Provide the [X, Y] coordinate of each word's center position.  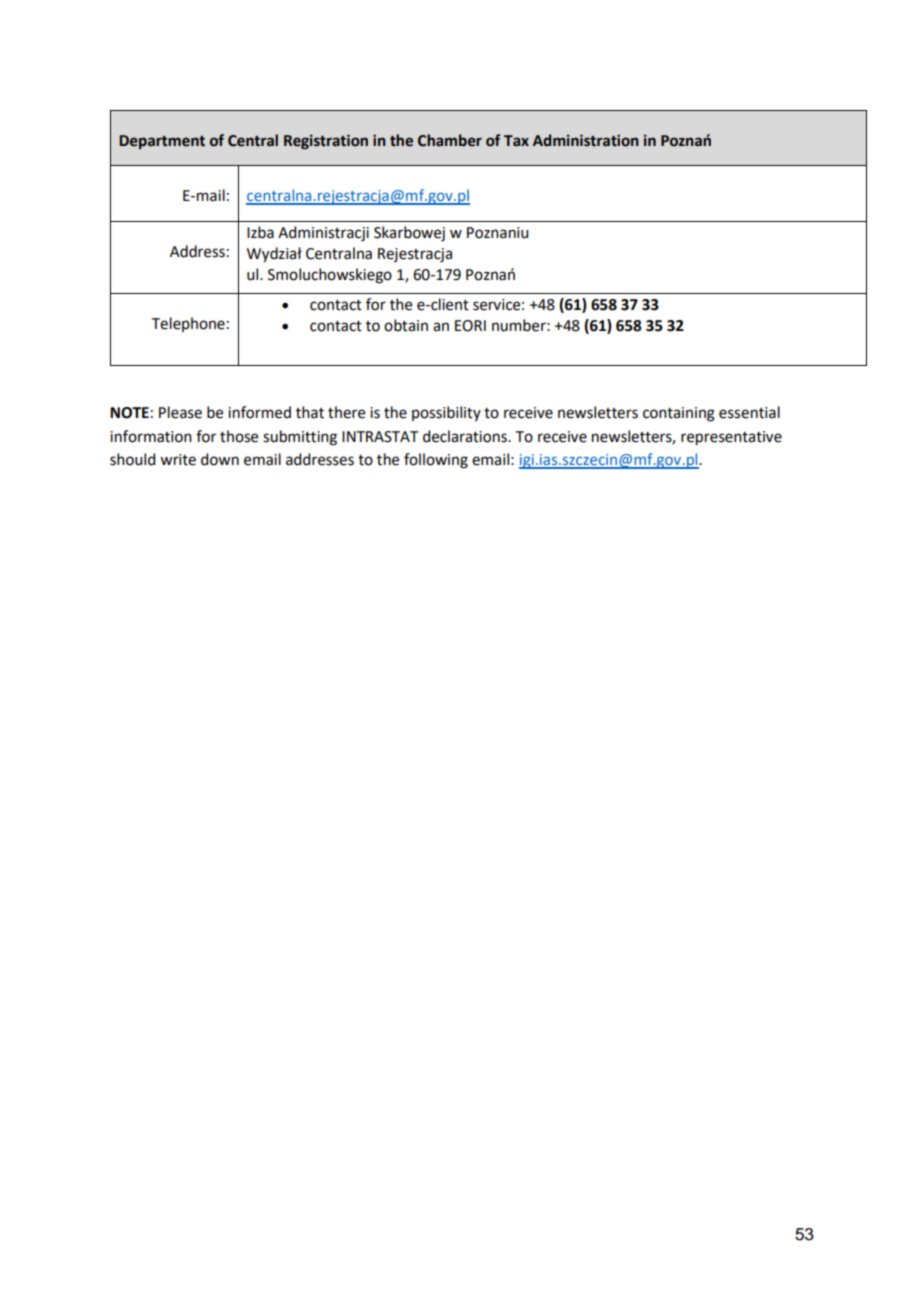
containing [679, 414]
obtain [406, 325]
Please [180, 412]
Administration [586, 140]
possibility [446, 413]
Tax [516, 141]
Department [162, 142]
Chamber [450, 140]
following [436, 461]
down [220, 459]
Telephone [188, 324]
